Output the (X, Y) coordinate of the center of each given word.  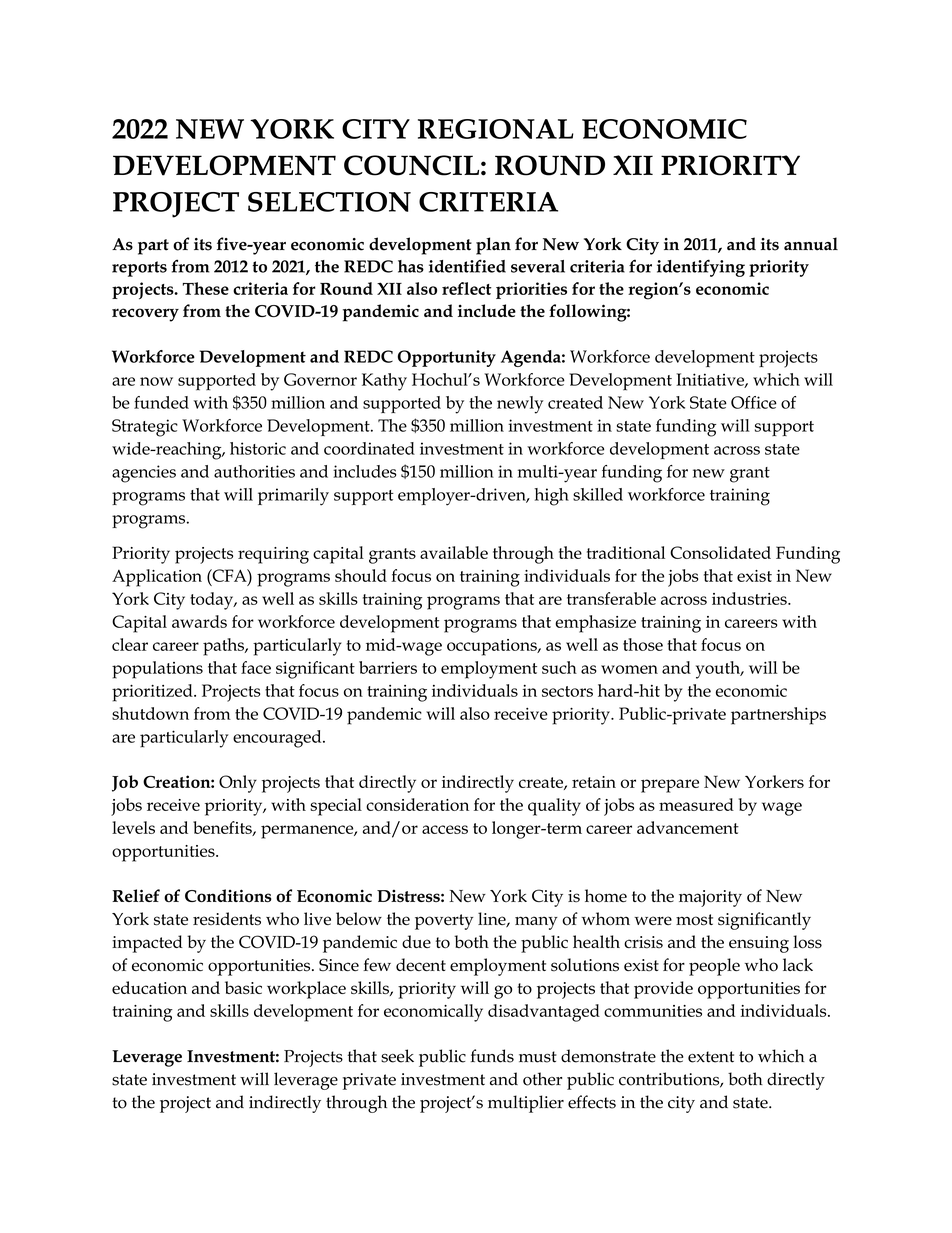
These (206, 288)
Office (754, 402)
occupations (493, 647)
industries (750, 598)
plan (493, 246)
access (445, 829)
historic (258, 448)
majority (710, 898)
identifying (701, 268)
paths (224, 647)
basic (243, 987)
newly (520, 405)
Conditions (228, 895)
